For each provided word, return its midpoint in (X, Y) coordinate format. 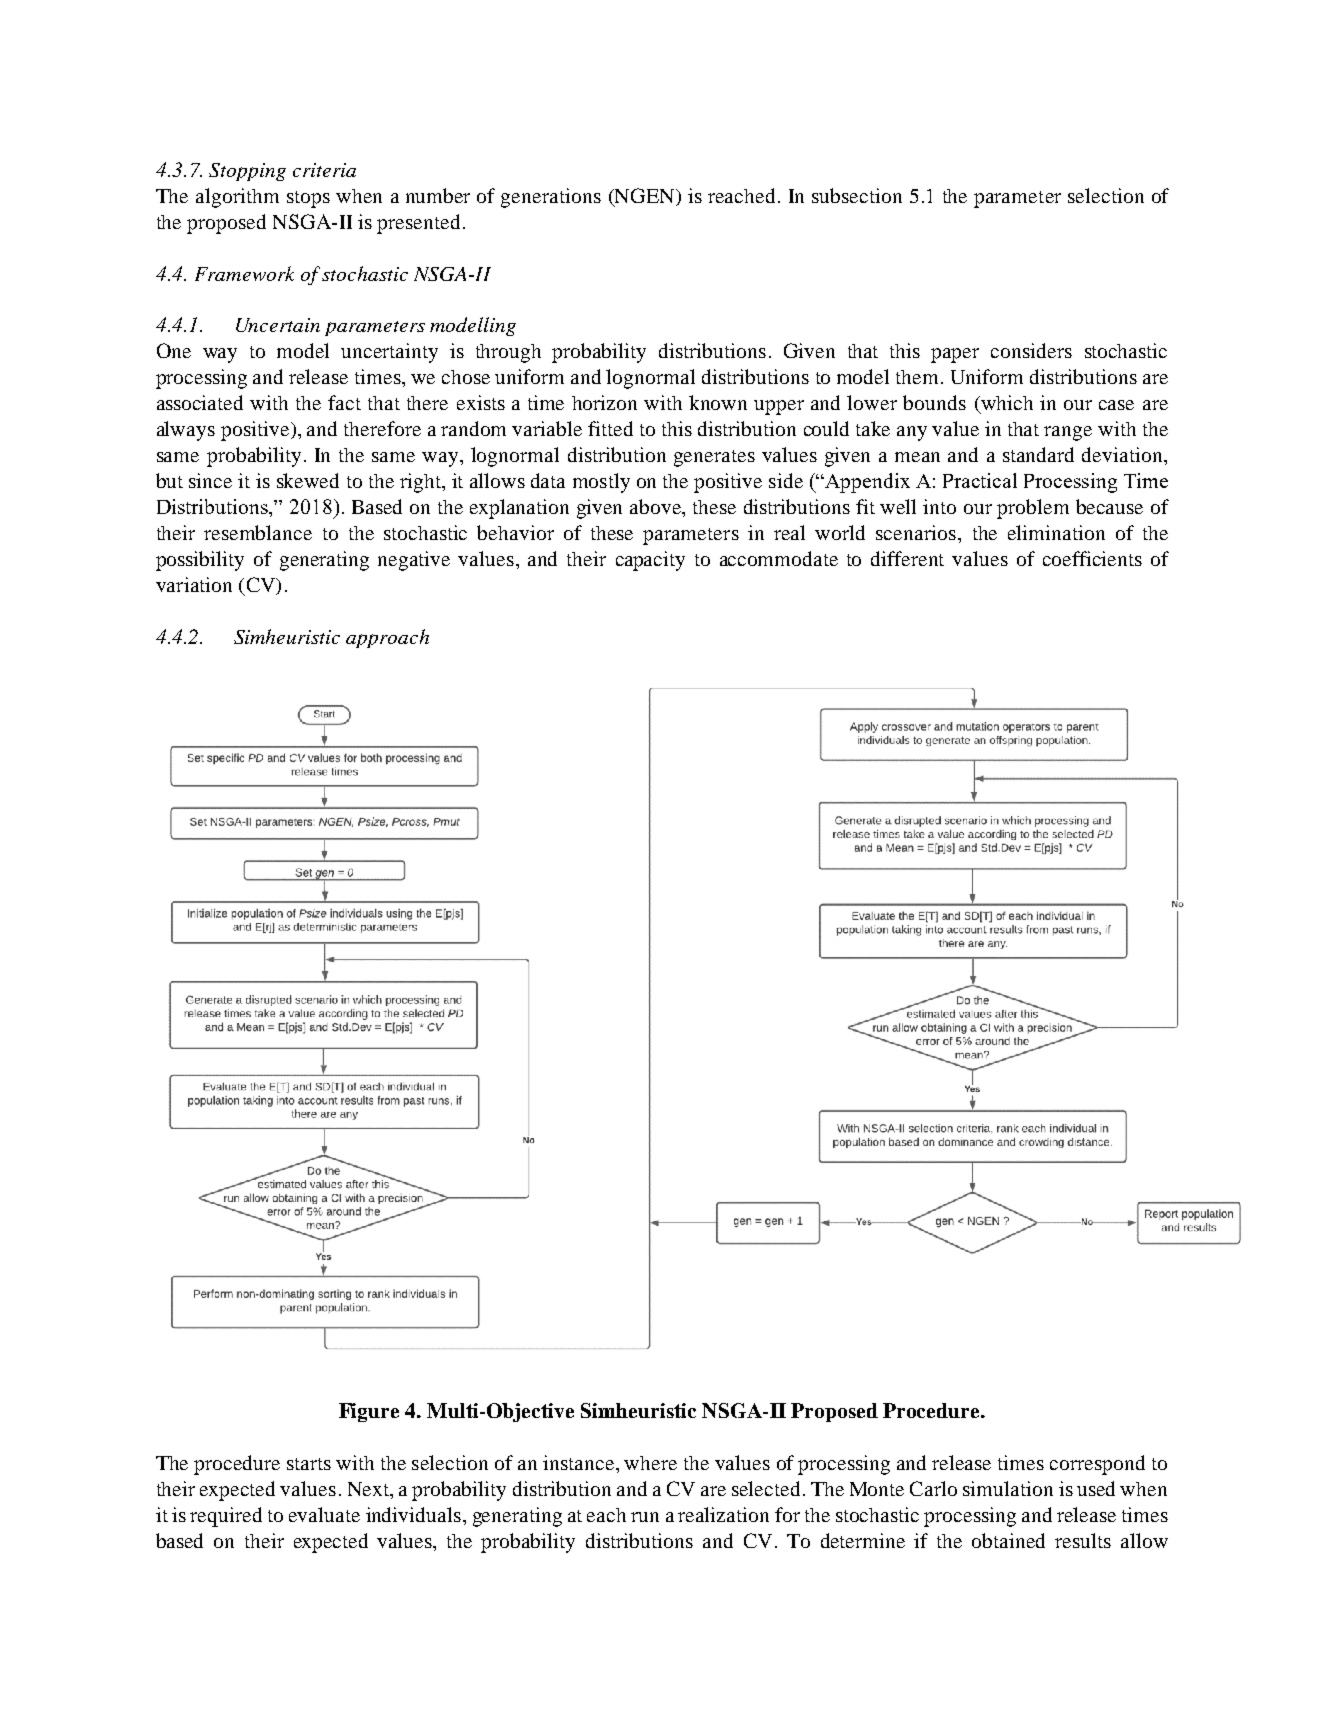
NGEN (645, 195)
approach (387, 638)
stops (308, 199)
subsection (857, 195)
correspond (1097, 1465)
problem (1033, 509)
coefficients (1092, 558)
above (656, 506)
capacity (650, 561)
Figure (369, 1412)
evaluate (324, 1514)
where (650, 1463)
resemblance (258, 532)
